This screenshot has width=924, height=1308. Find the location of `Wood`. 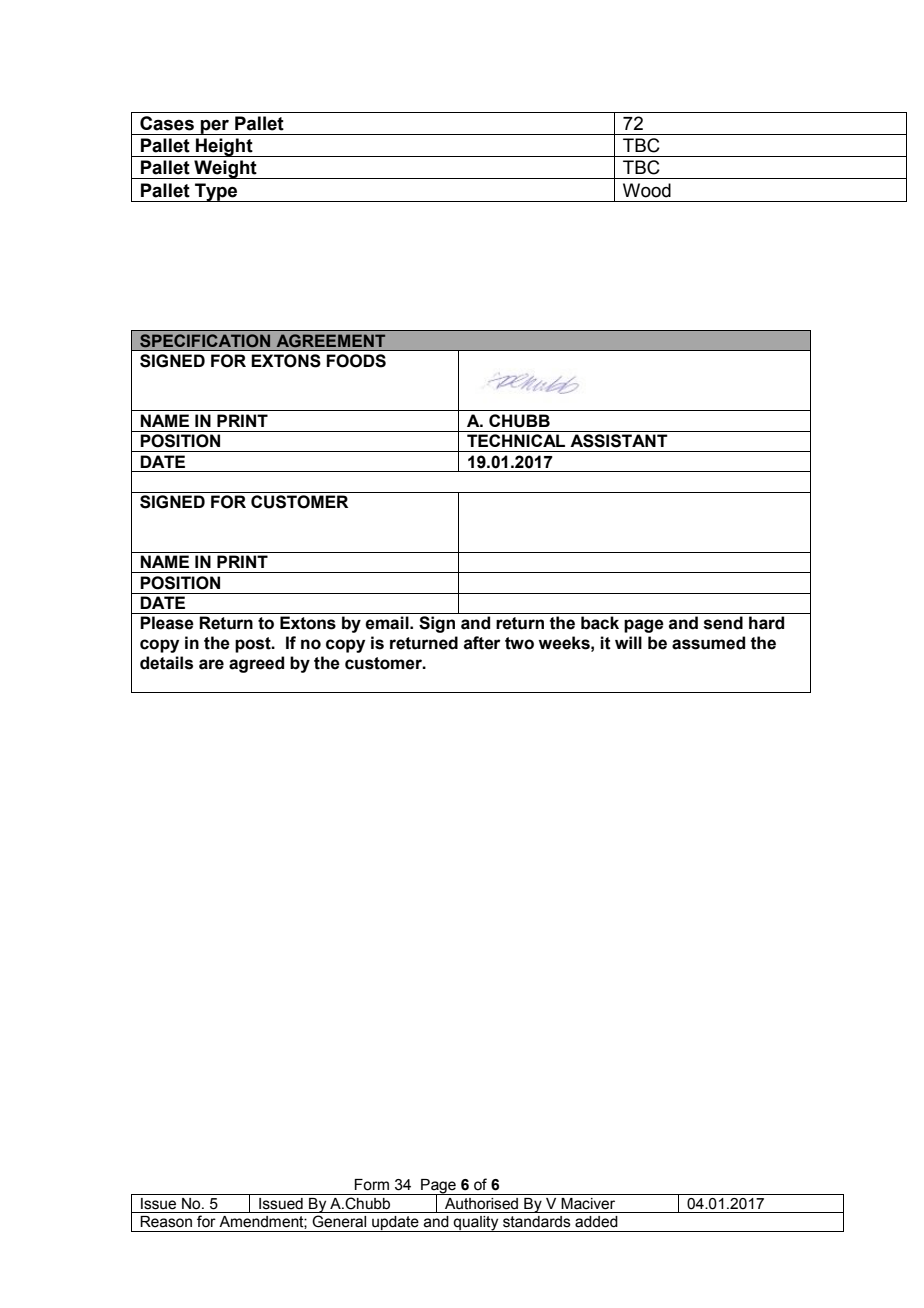

Wood is located at coordinates (647, 190).
